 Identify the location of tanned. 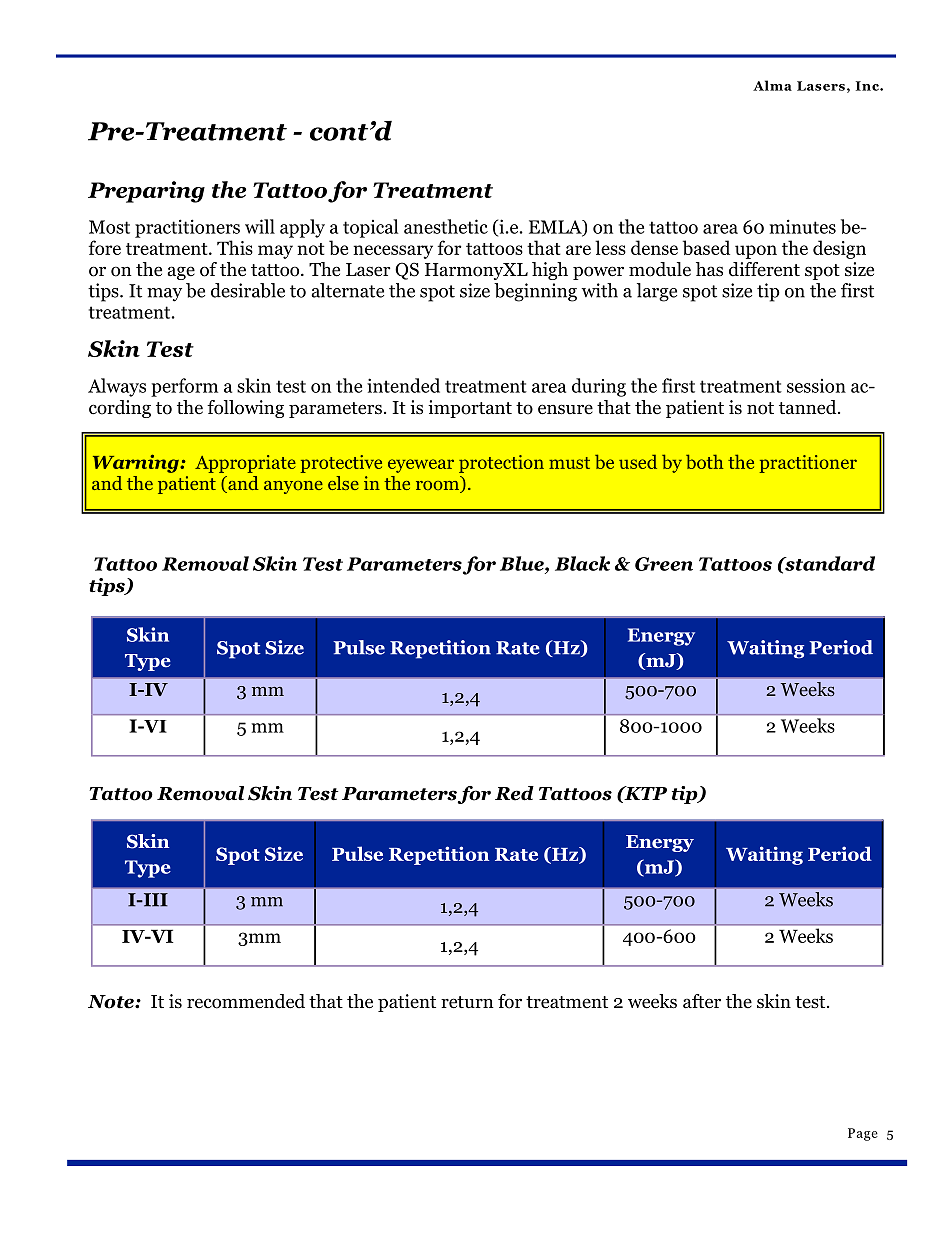
(809, 407).
